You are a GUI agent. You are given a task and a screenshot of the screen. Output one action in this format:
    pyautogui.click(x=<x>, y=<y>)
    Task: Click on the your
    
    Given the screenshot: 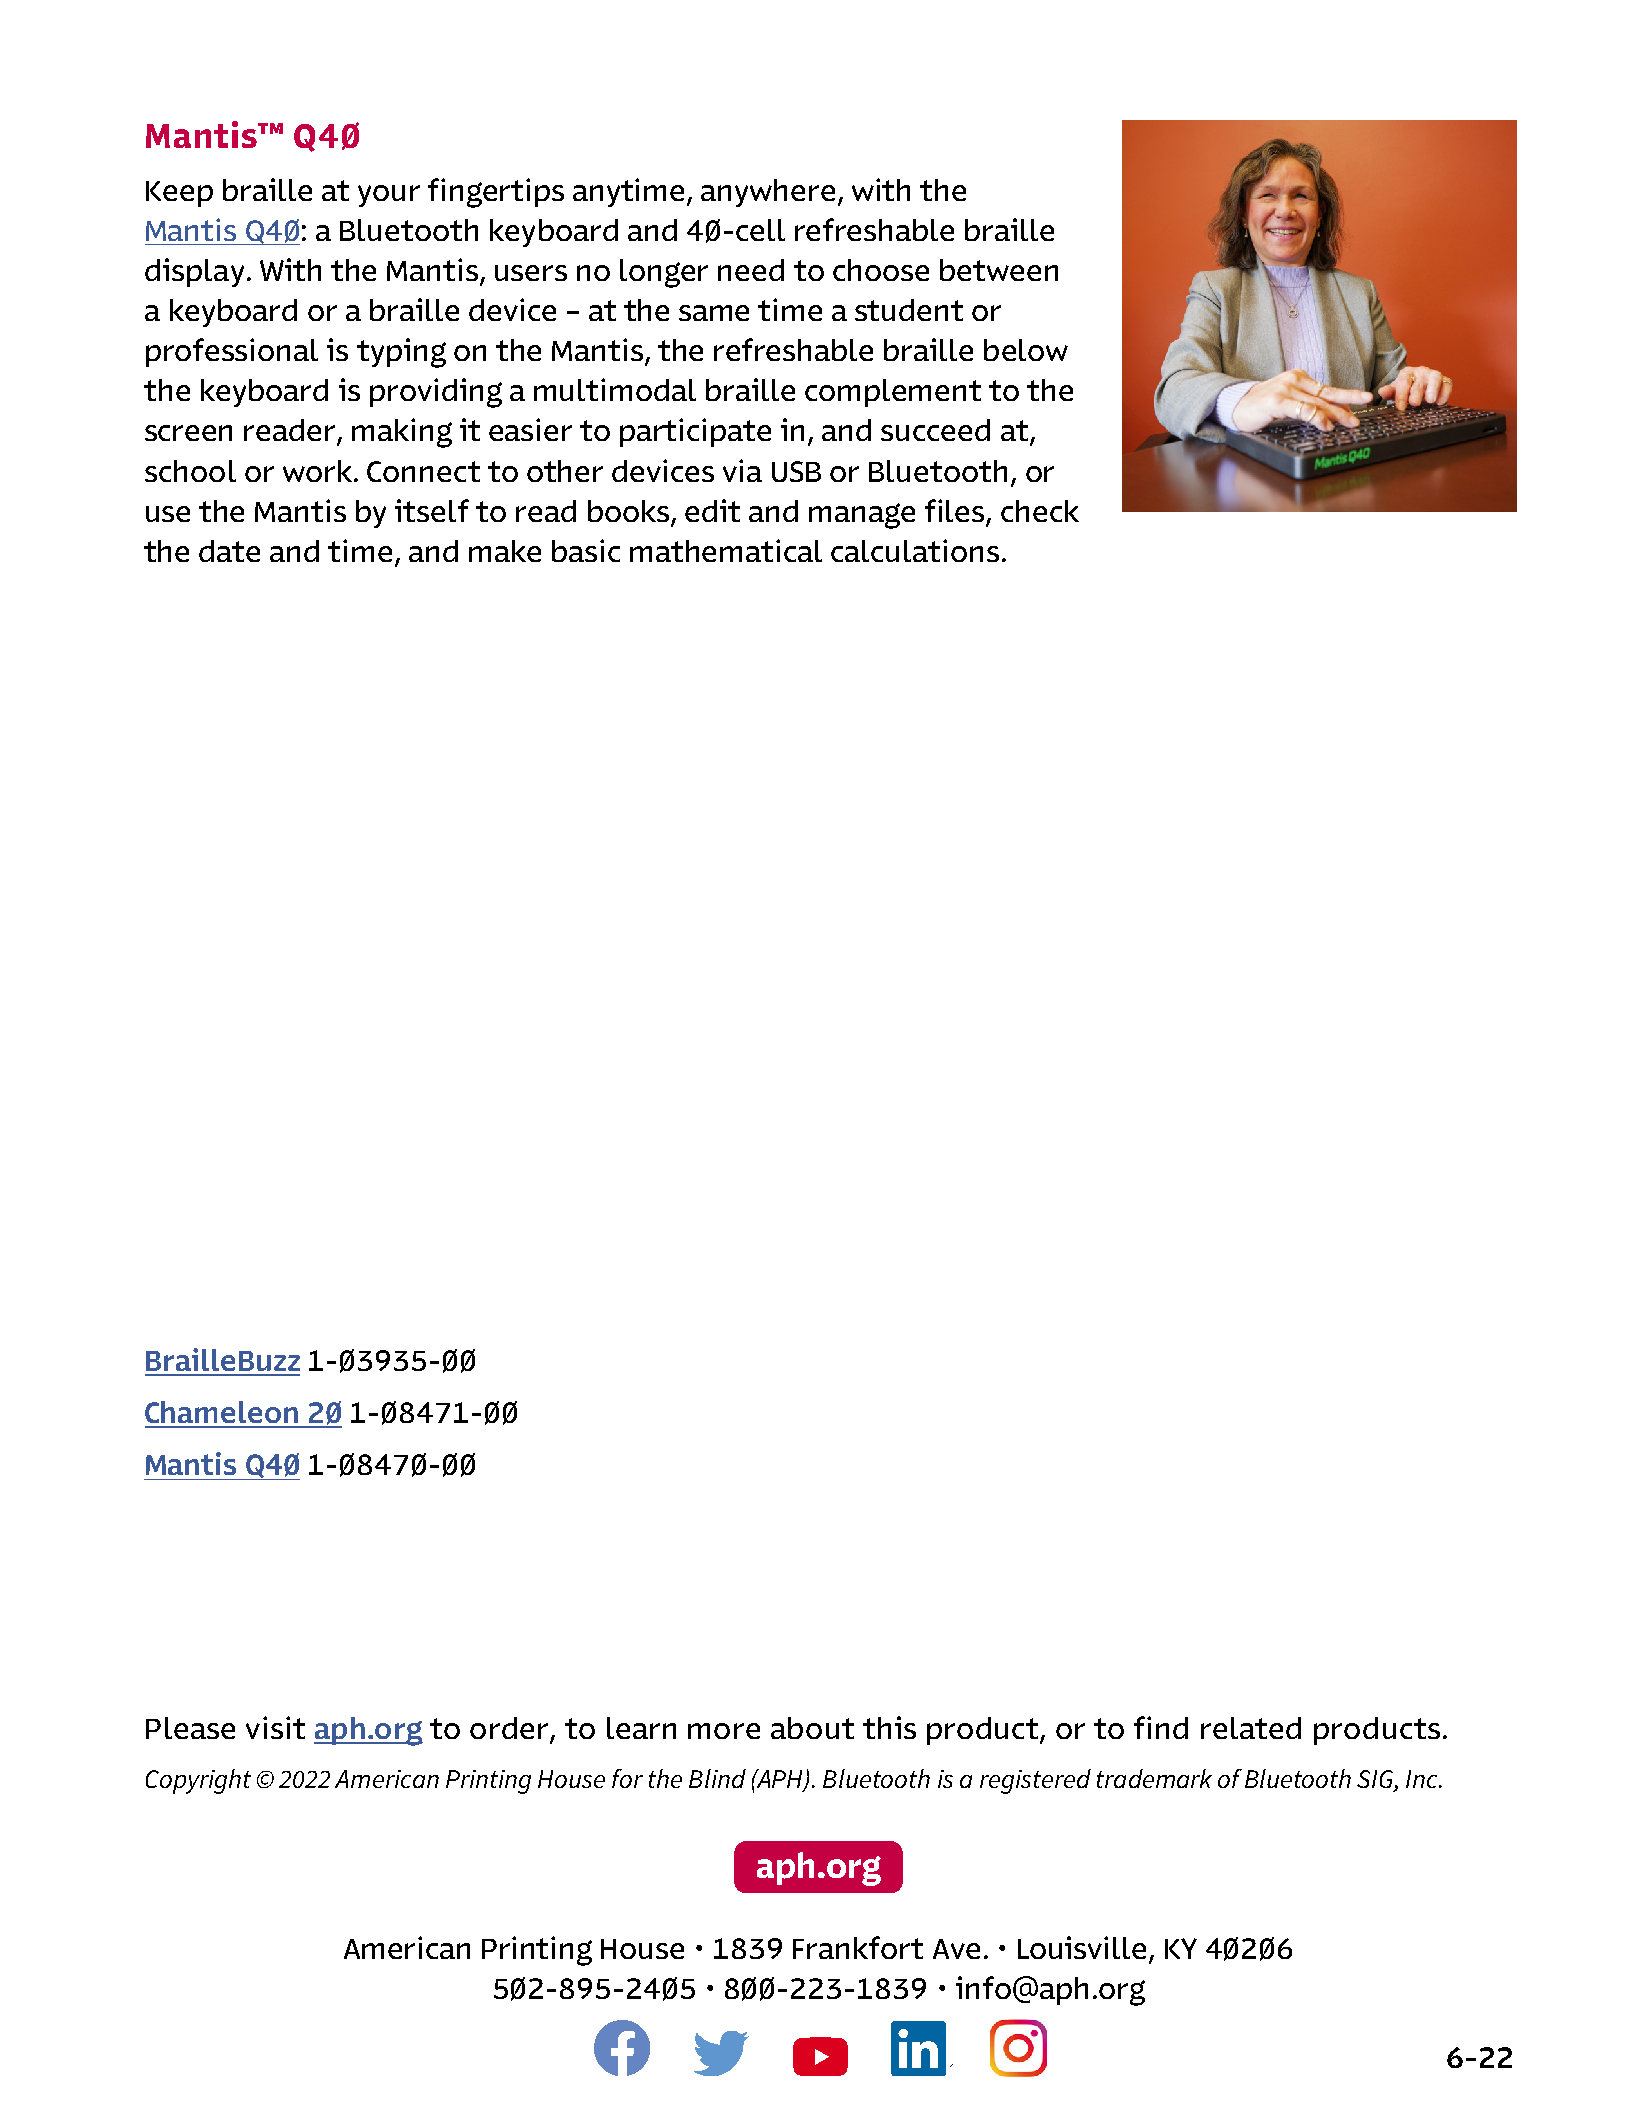 What is the action you would take?
    pyautogui.click(x=389, y=196)
